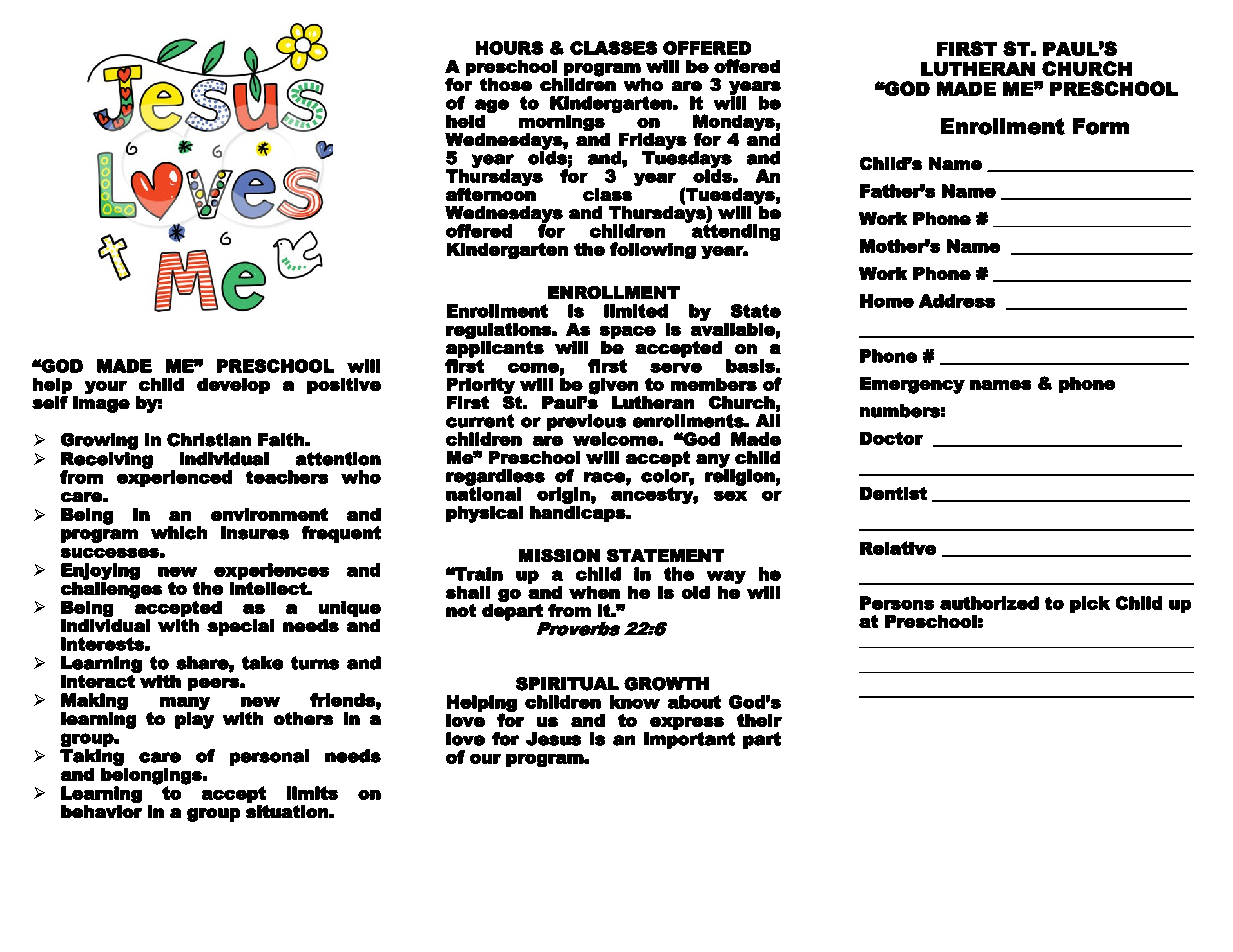 The width and height of the page is (1233, 952). What do you see at coordinates (586, 423) in the page?
I see `previous` at bounding box center [586, 423].
